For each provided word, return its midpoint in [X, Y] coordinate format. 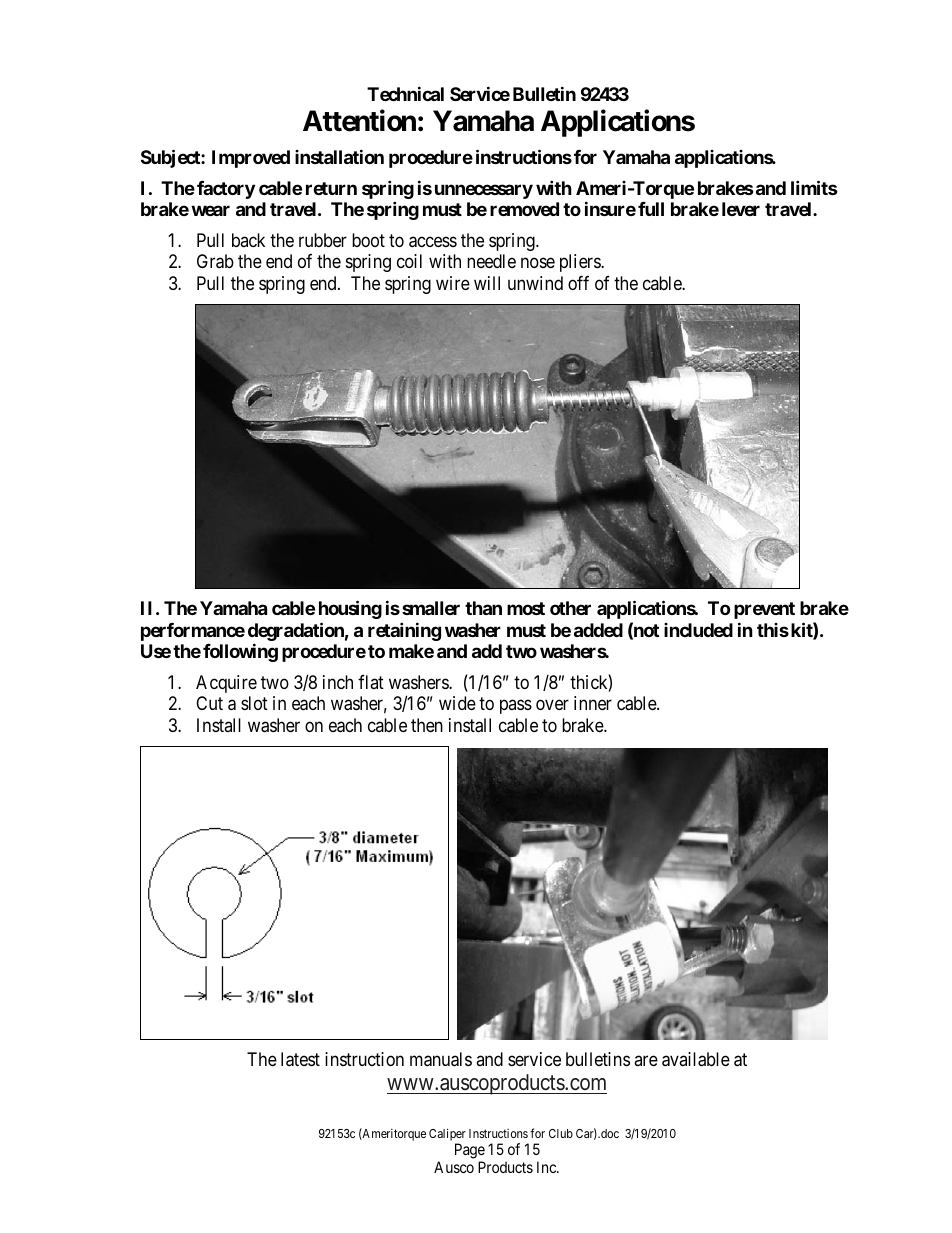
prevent [764, 610]
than [483, 608]
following [240, 652]
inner [593, 703]
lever [741, 209]
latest [300, 1059]
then [427, 725]
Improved [251, 159]
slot [254, 703]
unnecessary [484, 191]
